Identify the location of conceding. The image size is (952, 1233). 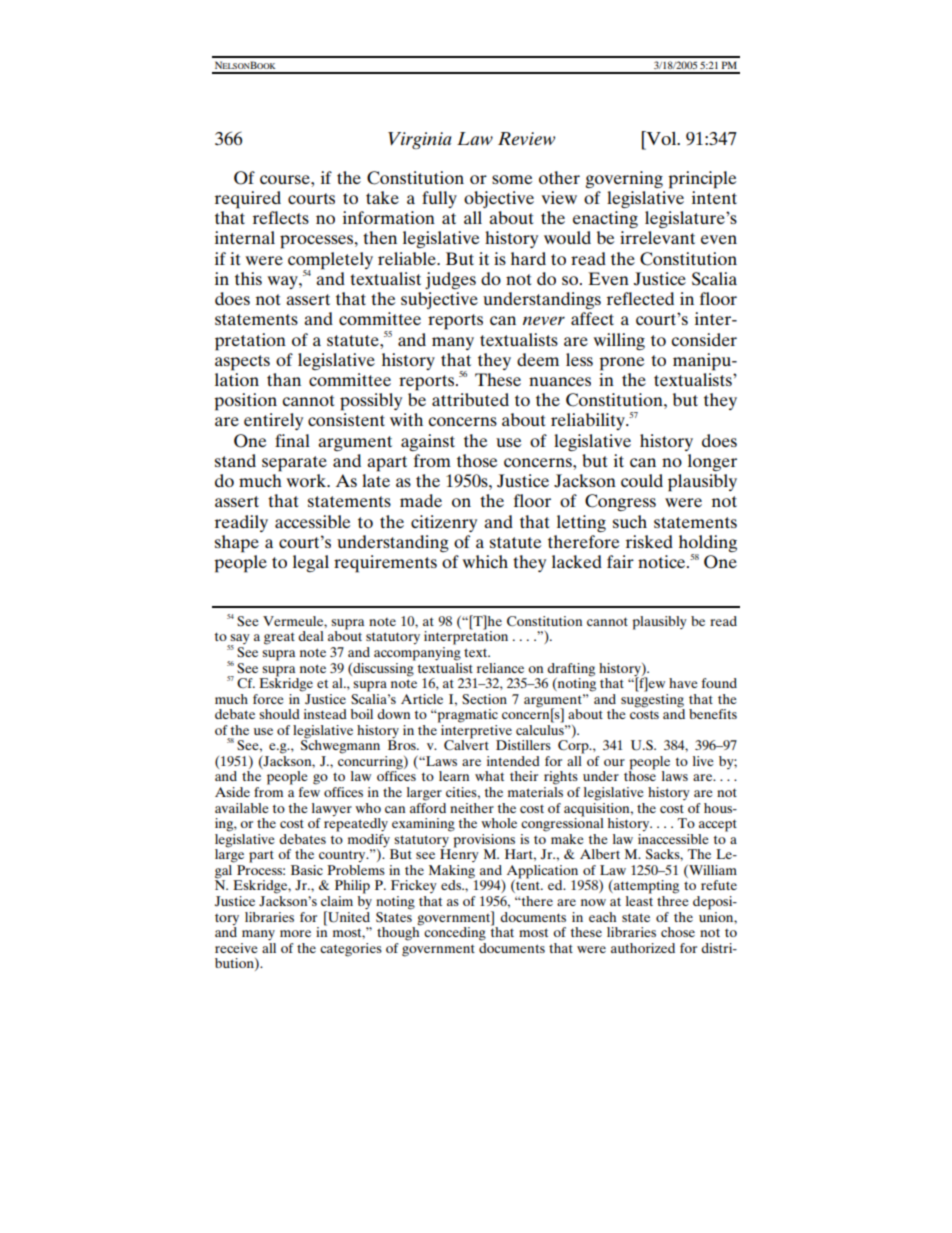
(455, 934).
